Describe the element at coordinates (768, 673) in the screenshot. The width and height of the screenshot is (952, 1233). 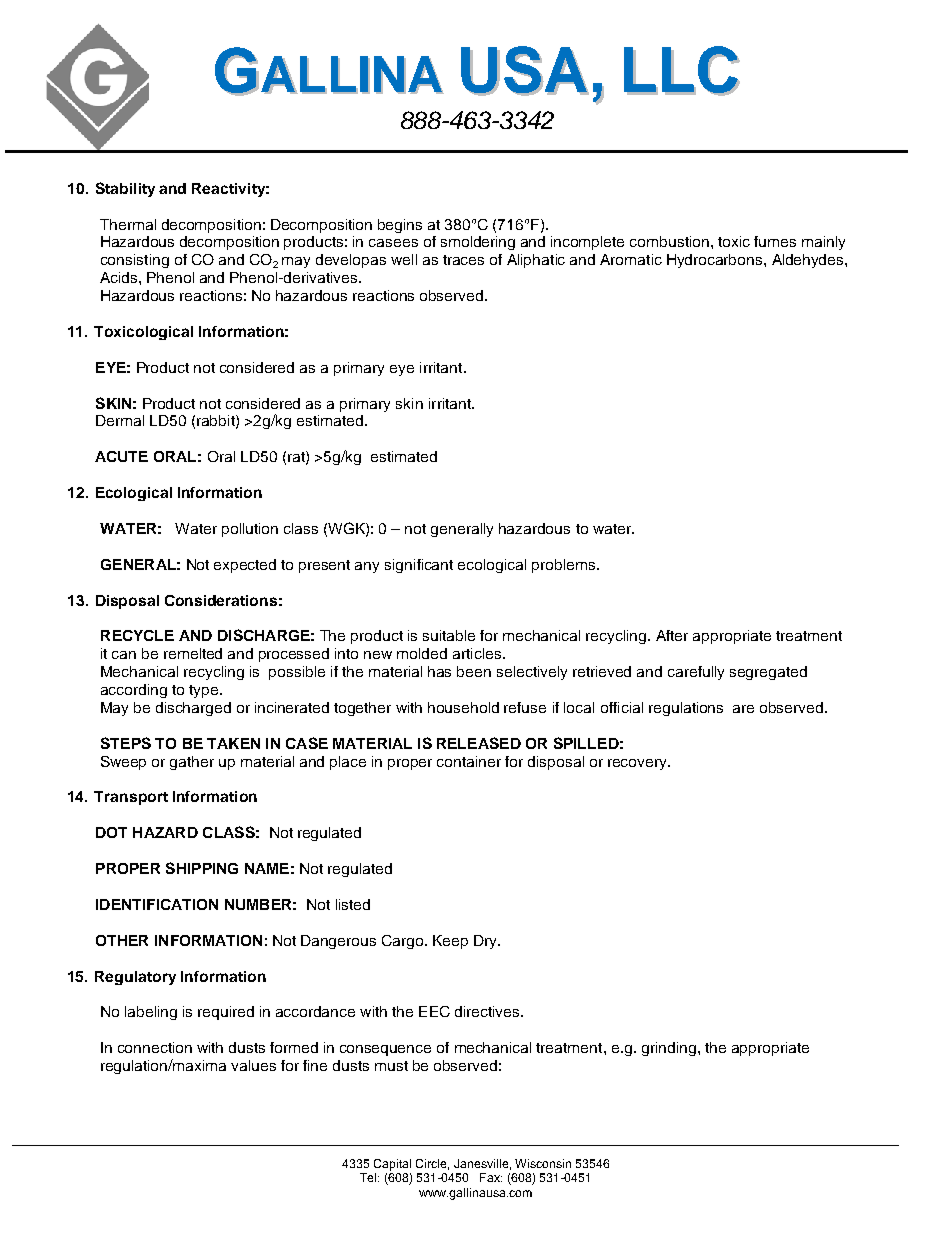
I see `segregated` at that location.
